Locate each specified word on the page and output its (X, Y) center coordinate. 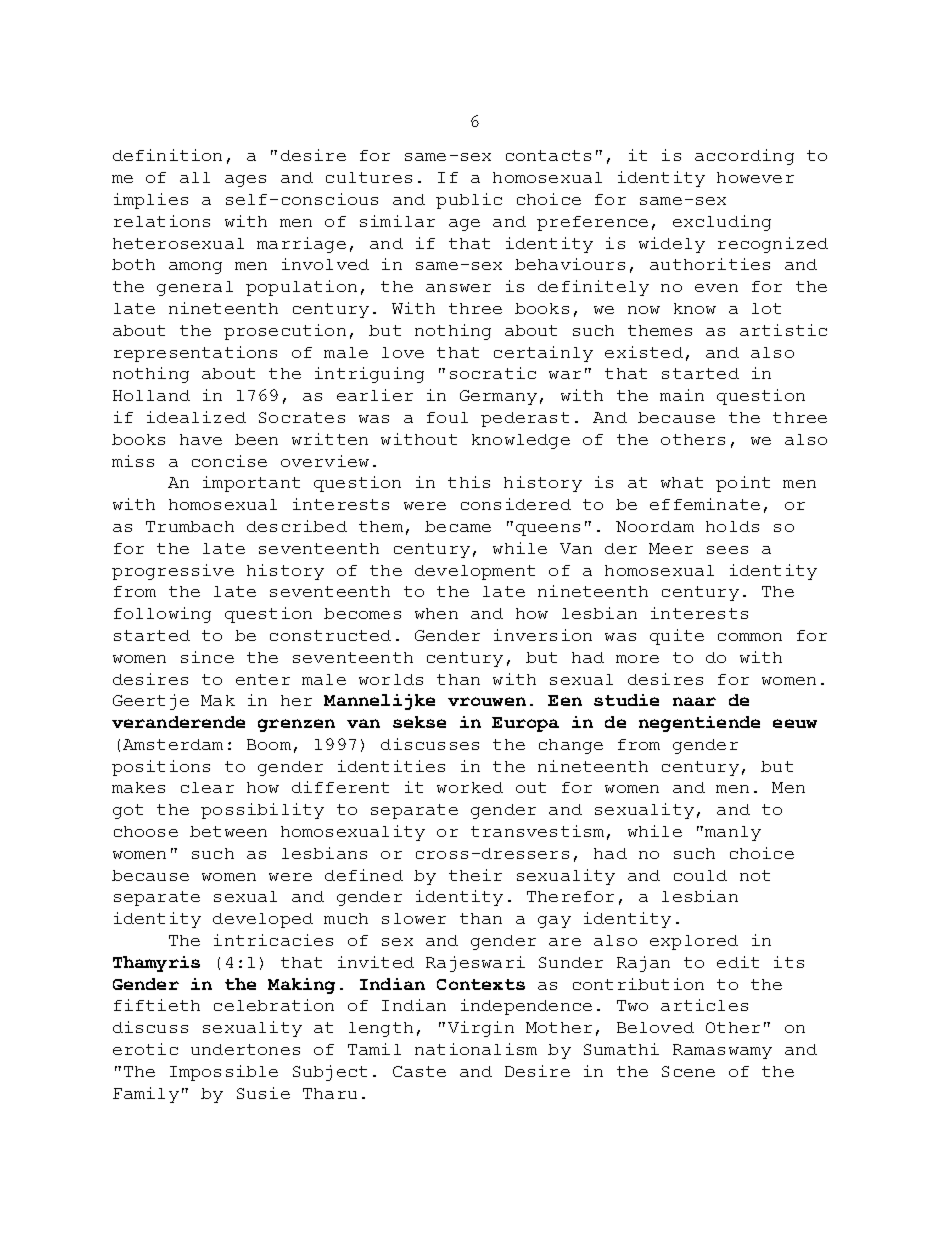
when (436, 613)
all (195, 177)
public (469, 201)
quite (677, 637)
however (755, 177)
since (207, 657)
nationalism (476, 1049)
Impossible (224, 1073)
